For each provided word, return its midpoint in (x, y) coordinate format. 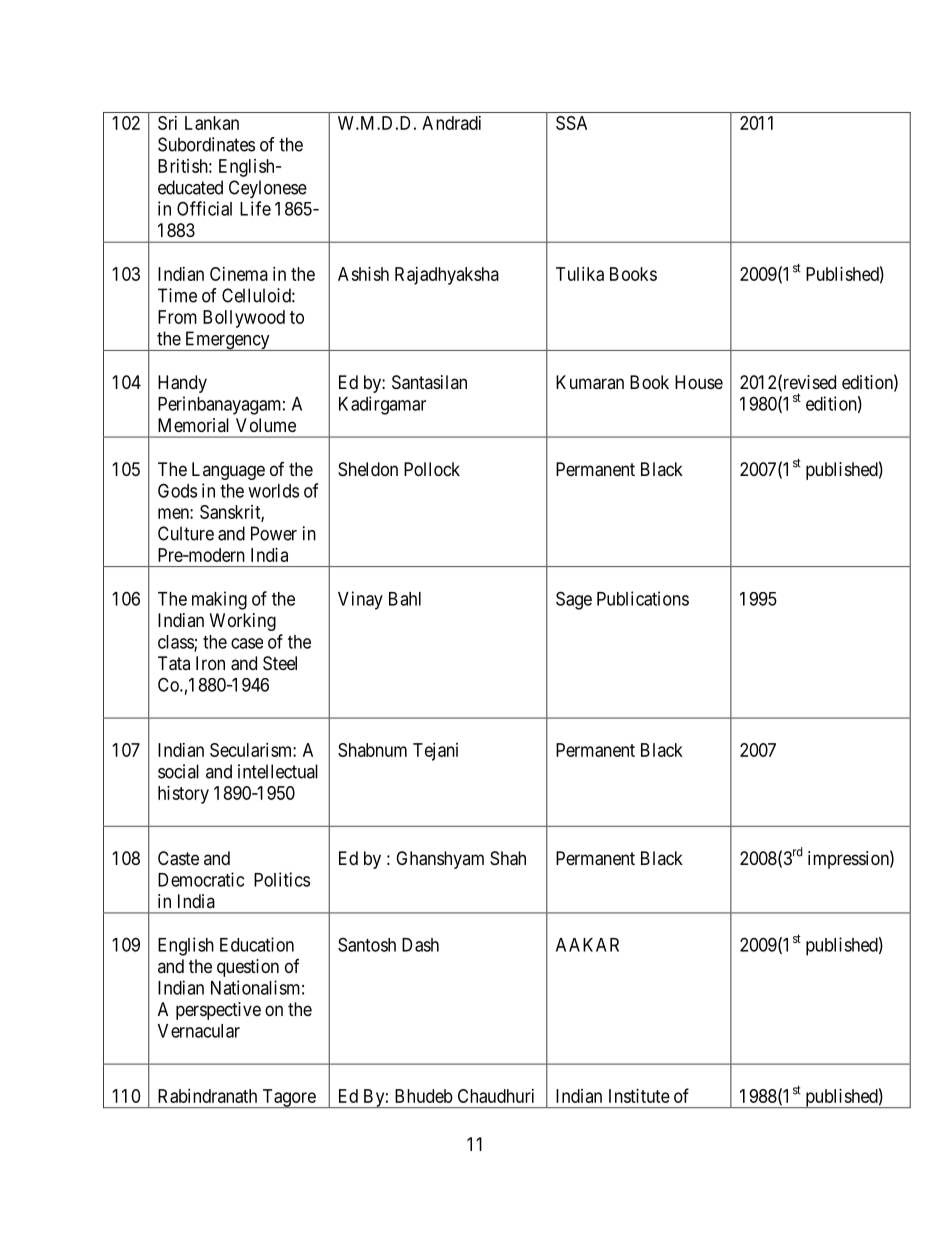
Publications (643, 598)
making (219, 600)
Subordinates (206, 144)
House (699, 382)
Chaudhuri (496, 1096)
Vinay (360, 600)
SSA (571, 123)
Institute (639, 1096)
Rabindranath (207, 1096)
